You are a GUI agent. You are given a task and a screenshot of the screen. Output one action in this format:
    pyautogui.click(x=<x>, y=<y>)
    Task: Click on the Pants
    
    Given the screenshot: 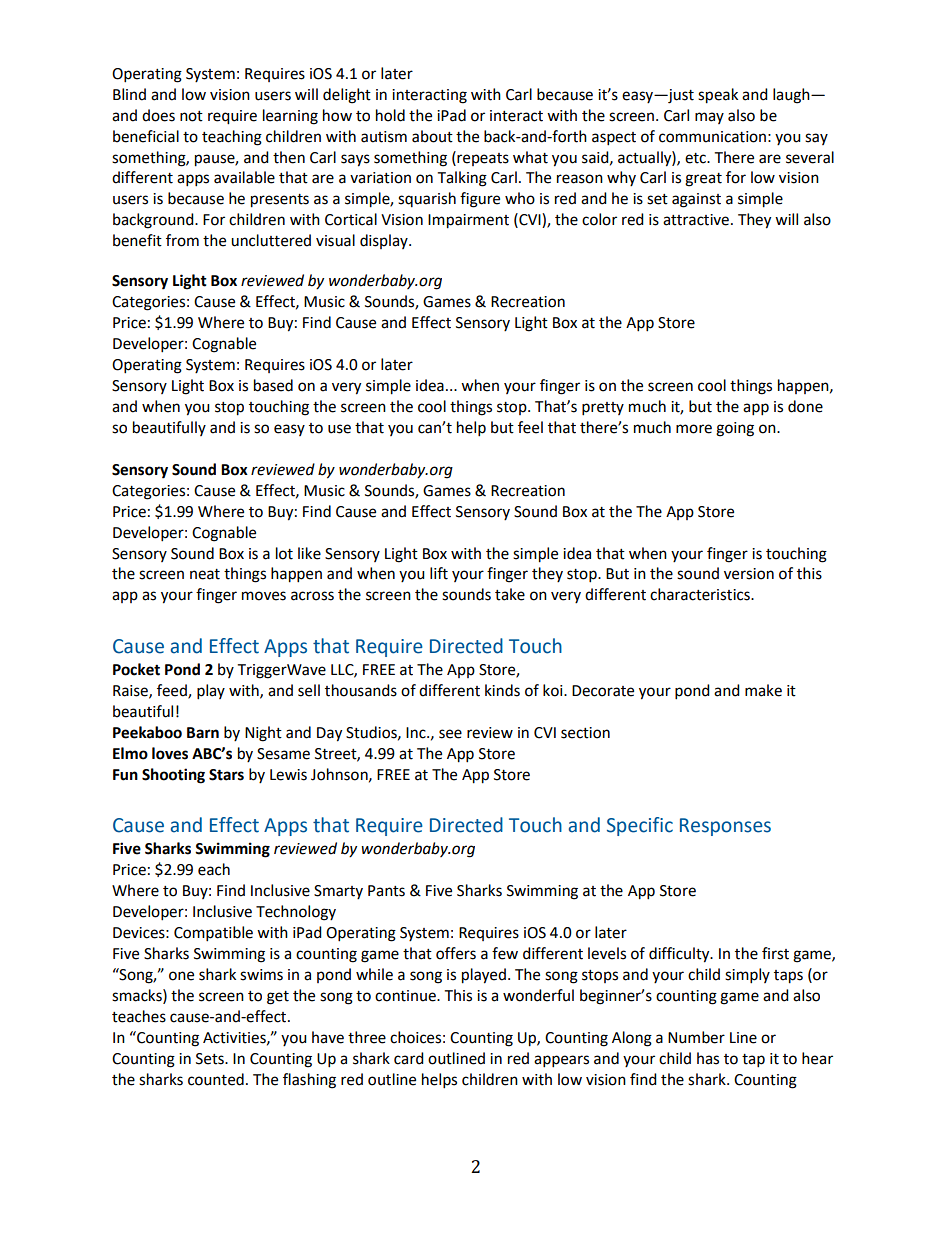 What is the action you would take?
    pyautogui.click(x=386, y=891)
